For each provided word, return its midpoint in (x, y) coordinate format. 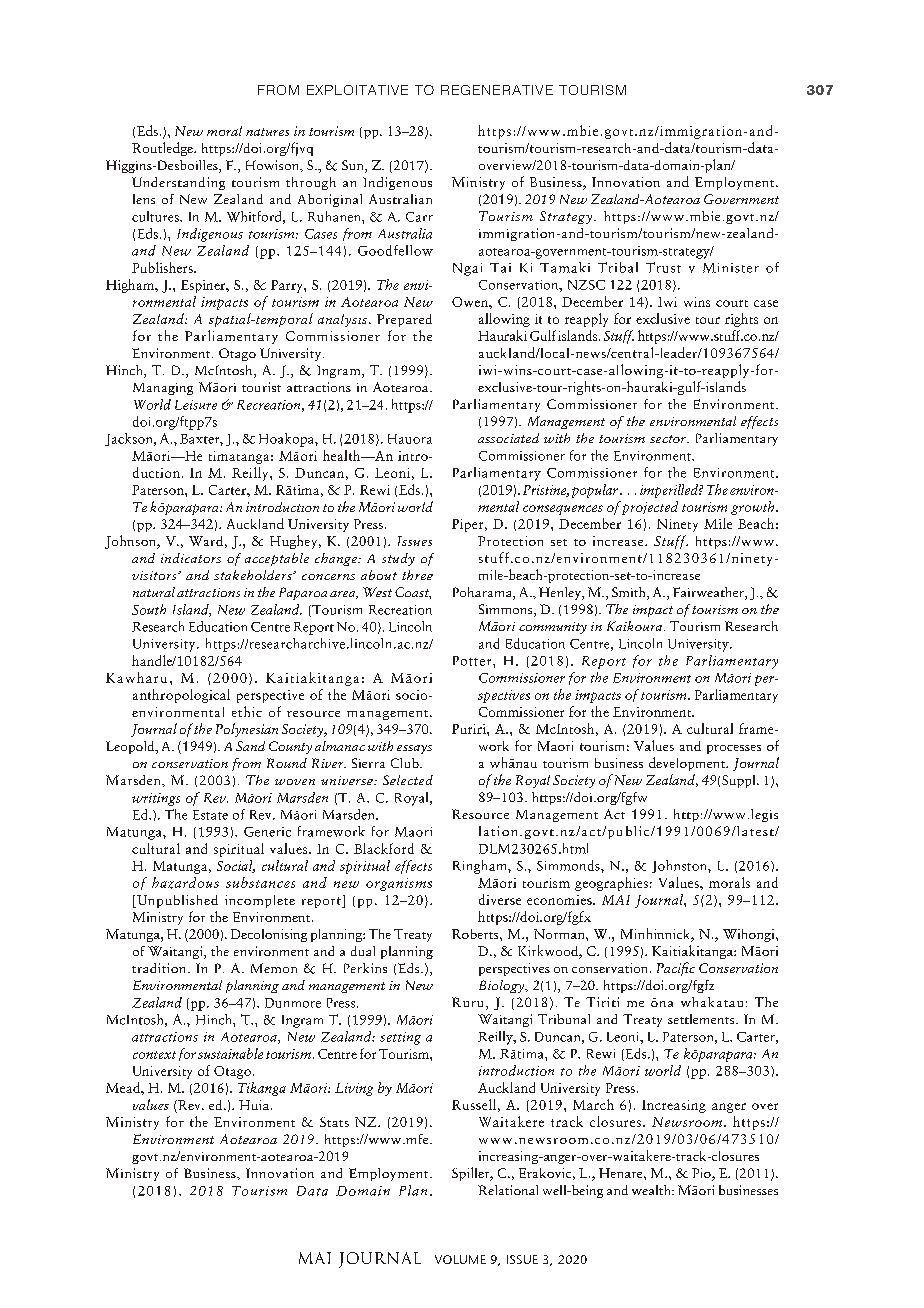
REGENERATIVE (497, 90)
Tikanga (262, 1089)
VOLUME (460, 1259)
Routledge (163, 149)
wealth (652, 1190)
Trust (663, 267)
